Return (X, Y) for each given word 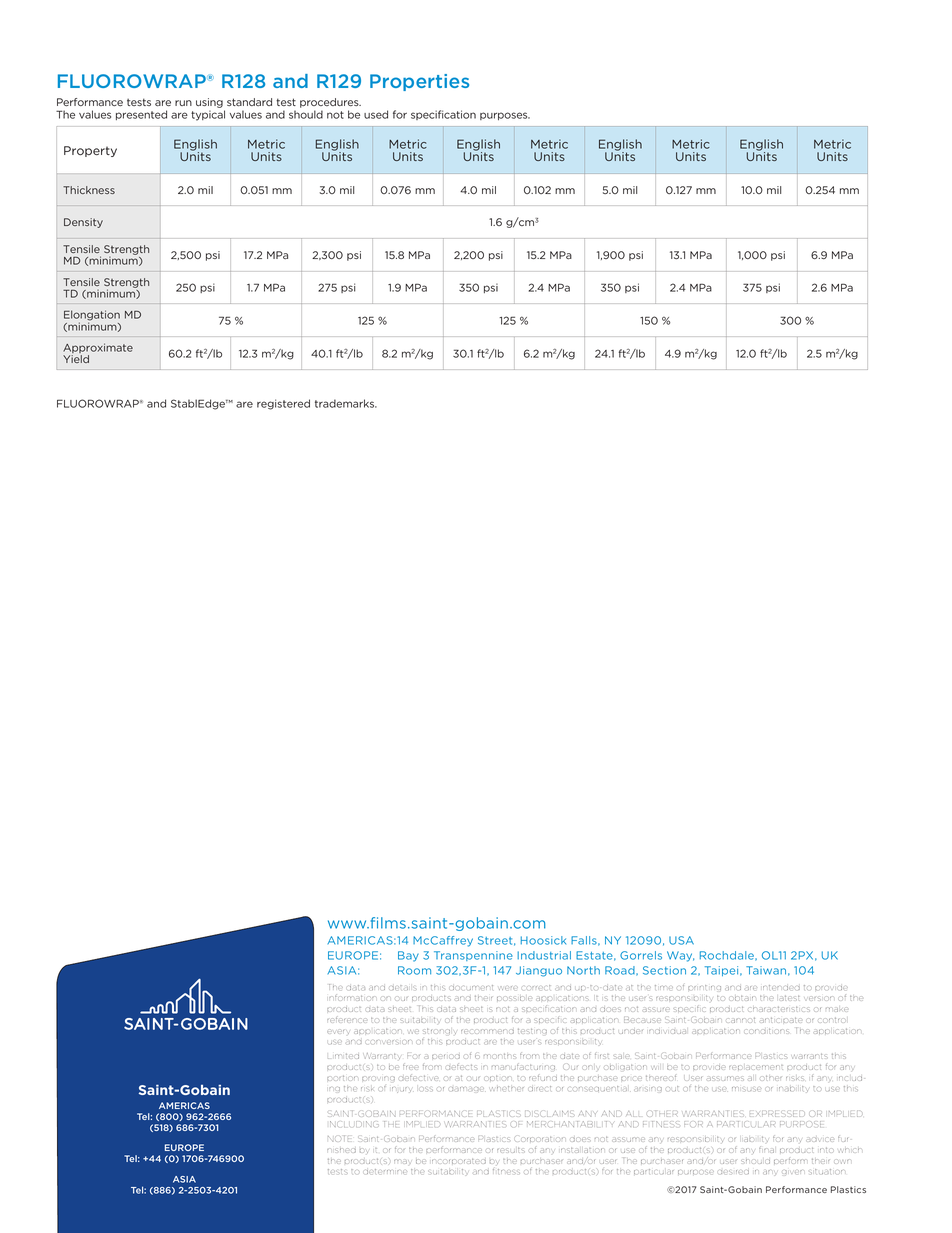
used (376, 114)
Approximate (98, 349)
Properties (419, 82)
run (183, 103)
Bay (408, 956)
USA (681, 940)
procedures (330, 104)
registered (283, 404)
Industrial (544, 955)
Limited (343, 1056)
